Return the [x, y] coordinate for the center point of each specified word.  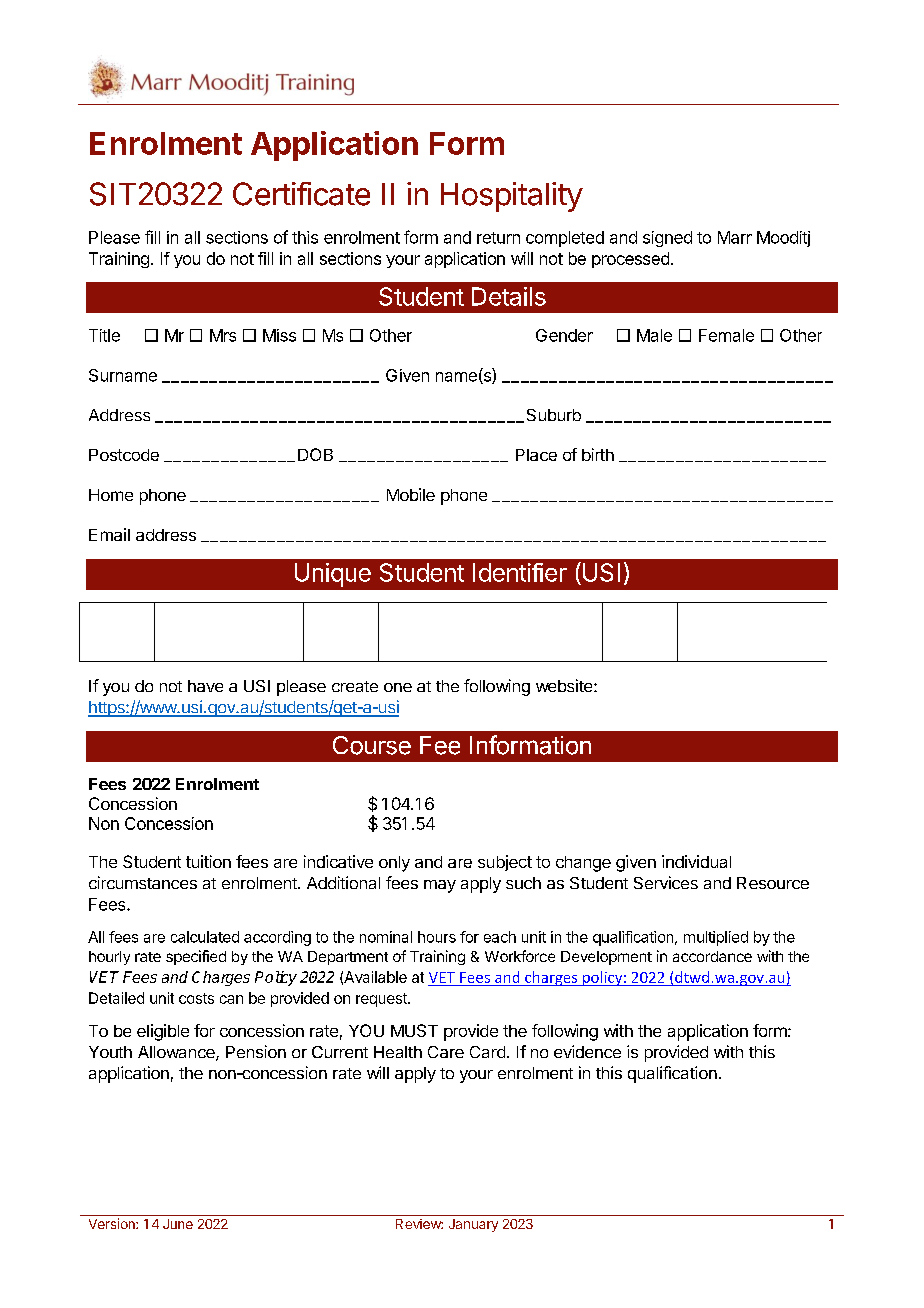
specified [196, 957]
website [565, 685]
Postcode [124, 455]
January [473, 1225]
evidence [587, 1051]
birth [598, 454]
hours [437, 937]
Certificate [301, 194]
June [178, 1224]
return [498, 238]
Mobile [411, 494]
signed [667, 239]
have [205, 686]
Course [372, 745]
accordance [712, 956]
